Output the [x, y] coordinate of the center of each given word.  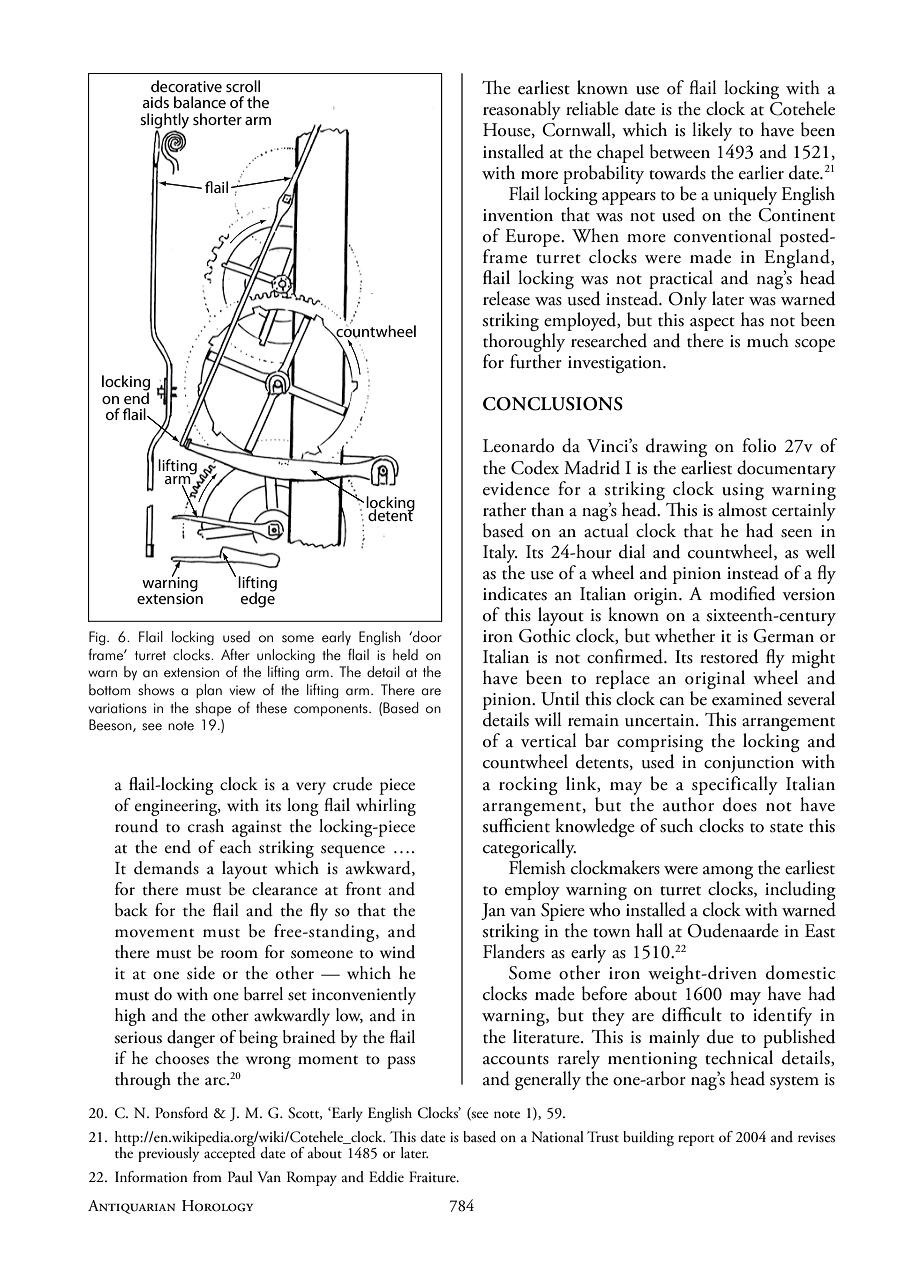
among [728, 872]
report [696, 1140]
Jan [493, 911]
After [235, 655]
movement [154, 933]
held [405, 655]
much [768, 340]
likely [712, 131]
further [536, 361]
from [207, 1176]
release [506, 298]
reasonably [522, 110]
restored [729, 656]
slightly [164, 122]
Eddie [386, 1177]
